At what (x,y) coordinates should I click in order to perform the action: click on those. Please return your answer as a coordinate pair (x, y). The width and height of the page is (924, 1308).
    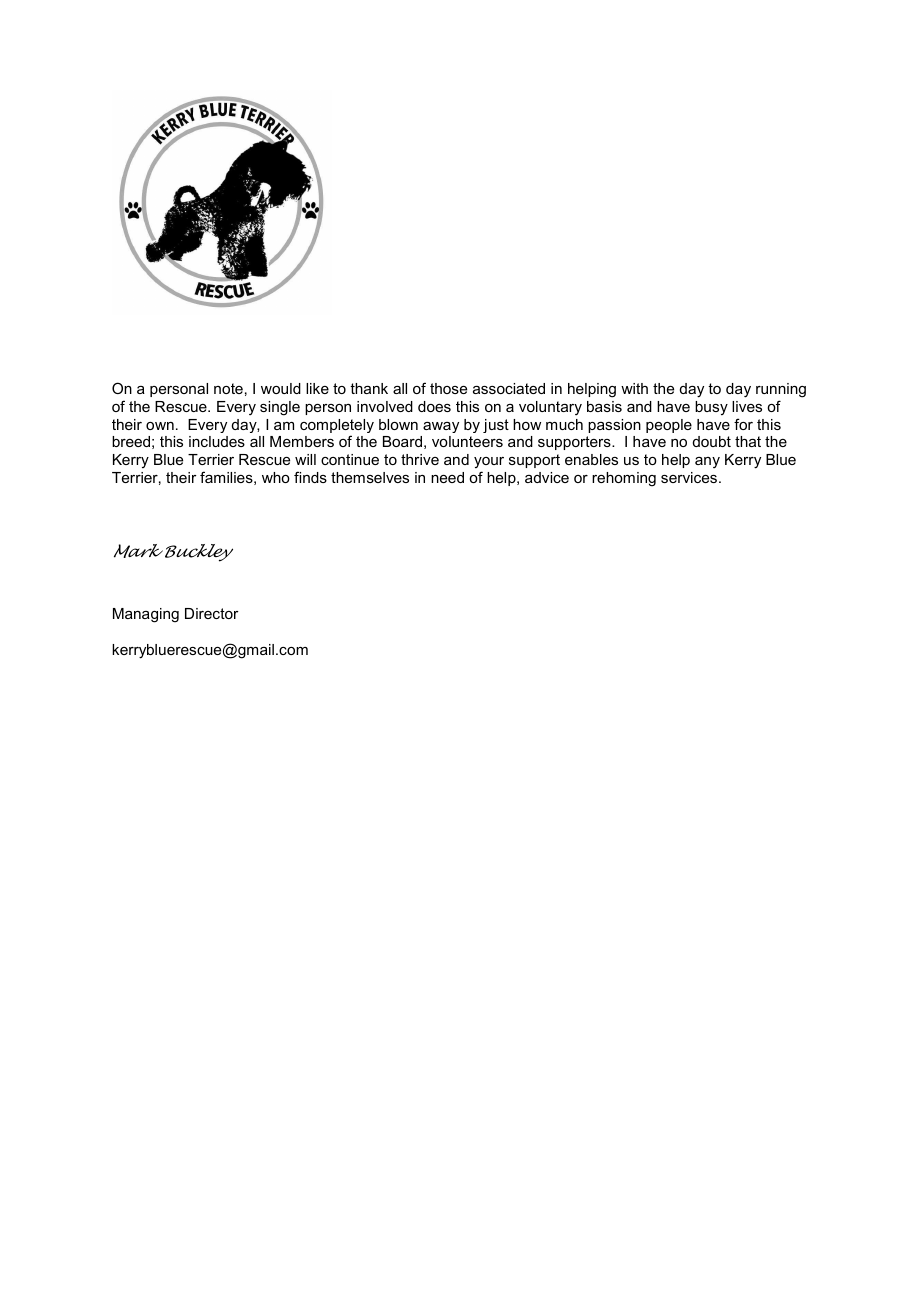
    Looking at the image, I should click on (448, 388).
